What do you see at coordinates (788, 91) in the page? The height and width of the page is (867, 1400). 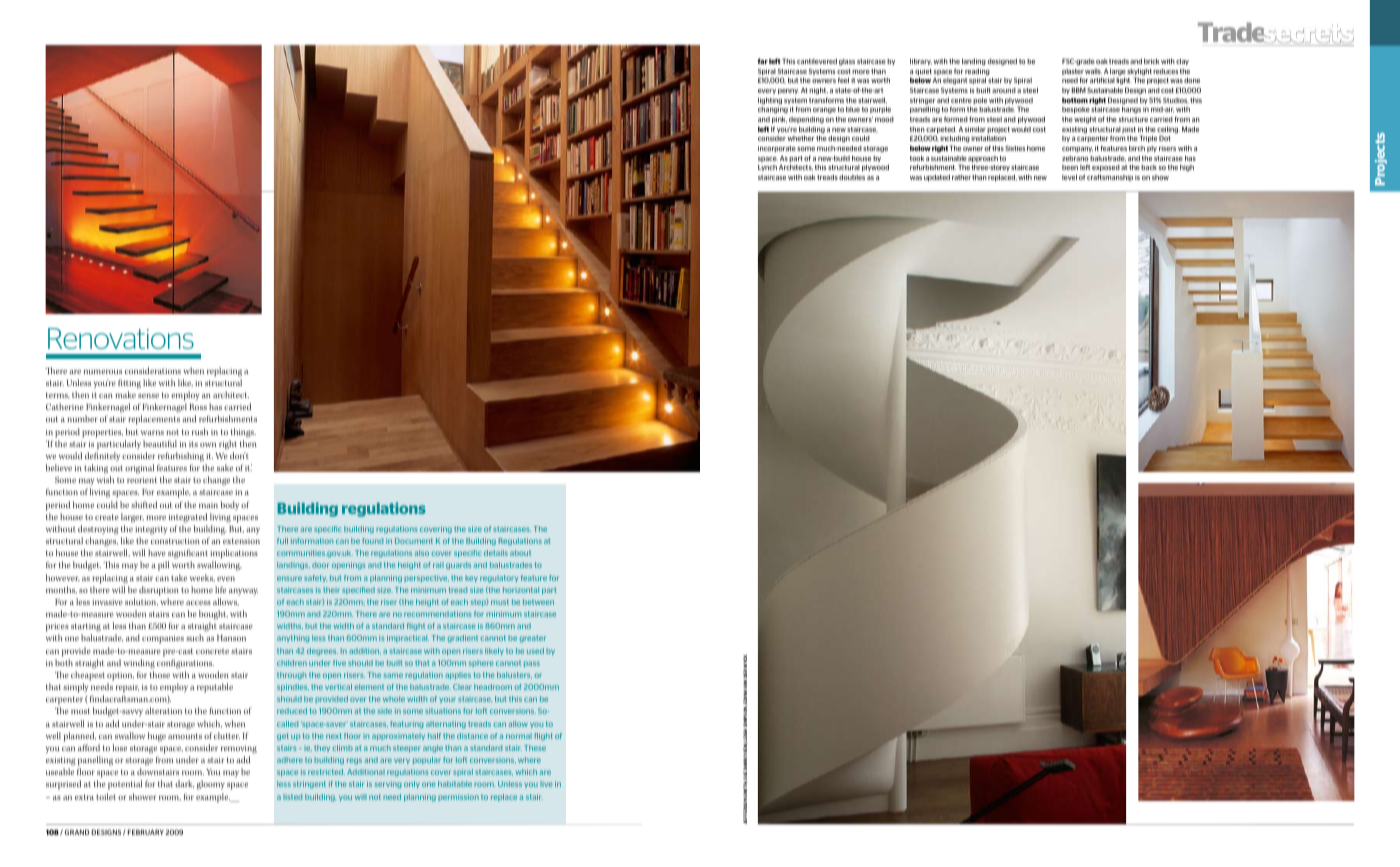 I see `penny` at bounding box center [788, 91].
